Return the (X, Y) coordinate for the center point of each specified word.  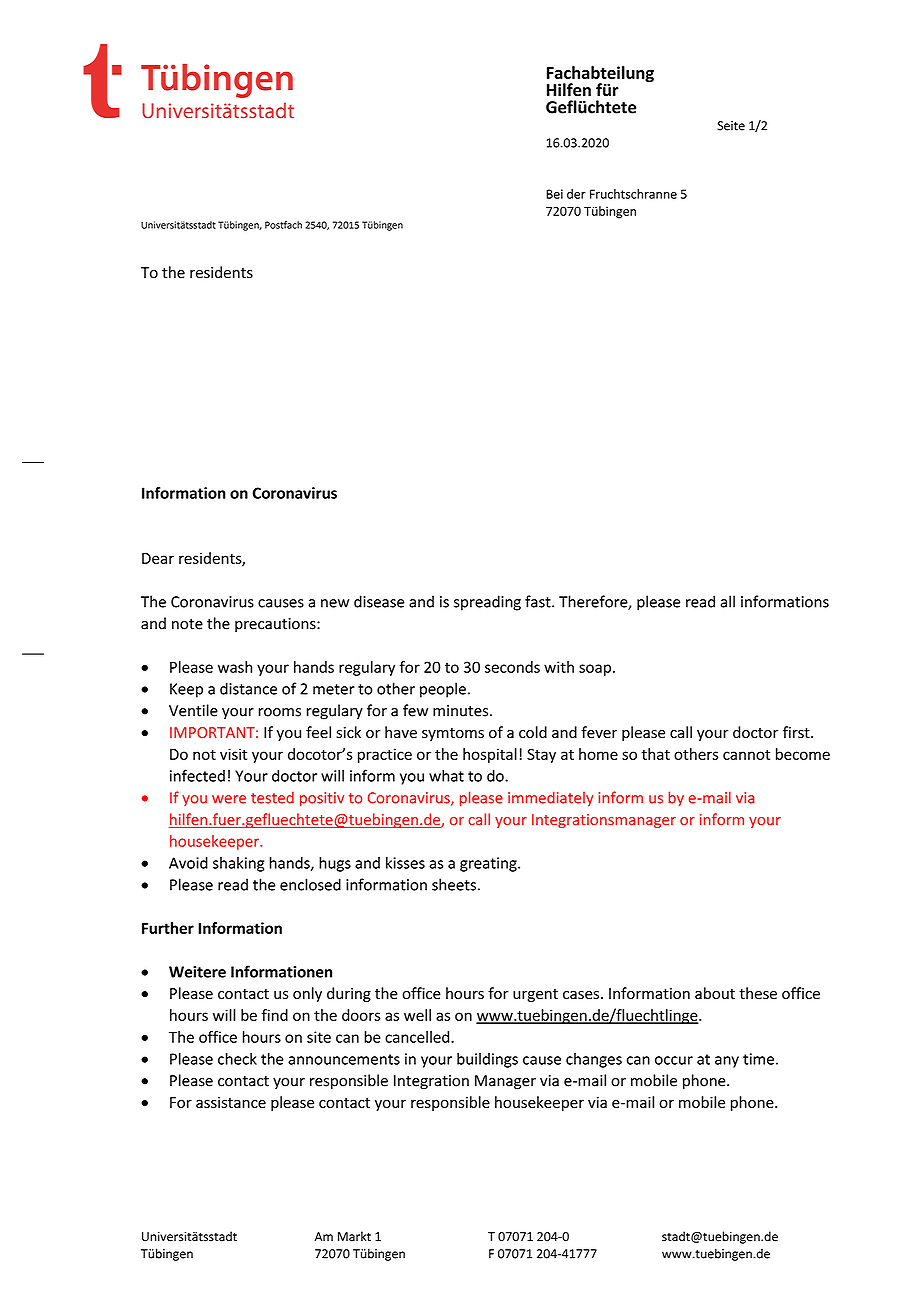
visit (233, 754)
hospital (490, 755)
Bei (554, 194)
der (576, 194)
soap (595, 670)
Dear (158, 558)
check (237, 1059)
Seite (731, 126)
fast (539, 601)
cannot (746, 754)
